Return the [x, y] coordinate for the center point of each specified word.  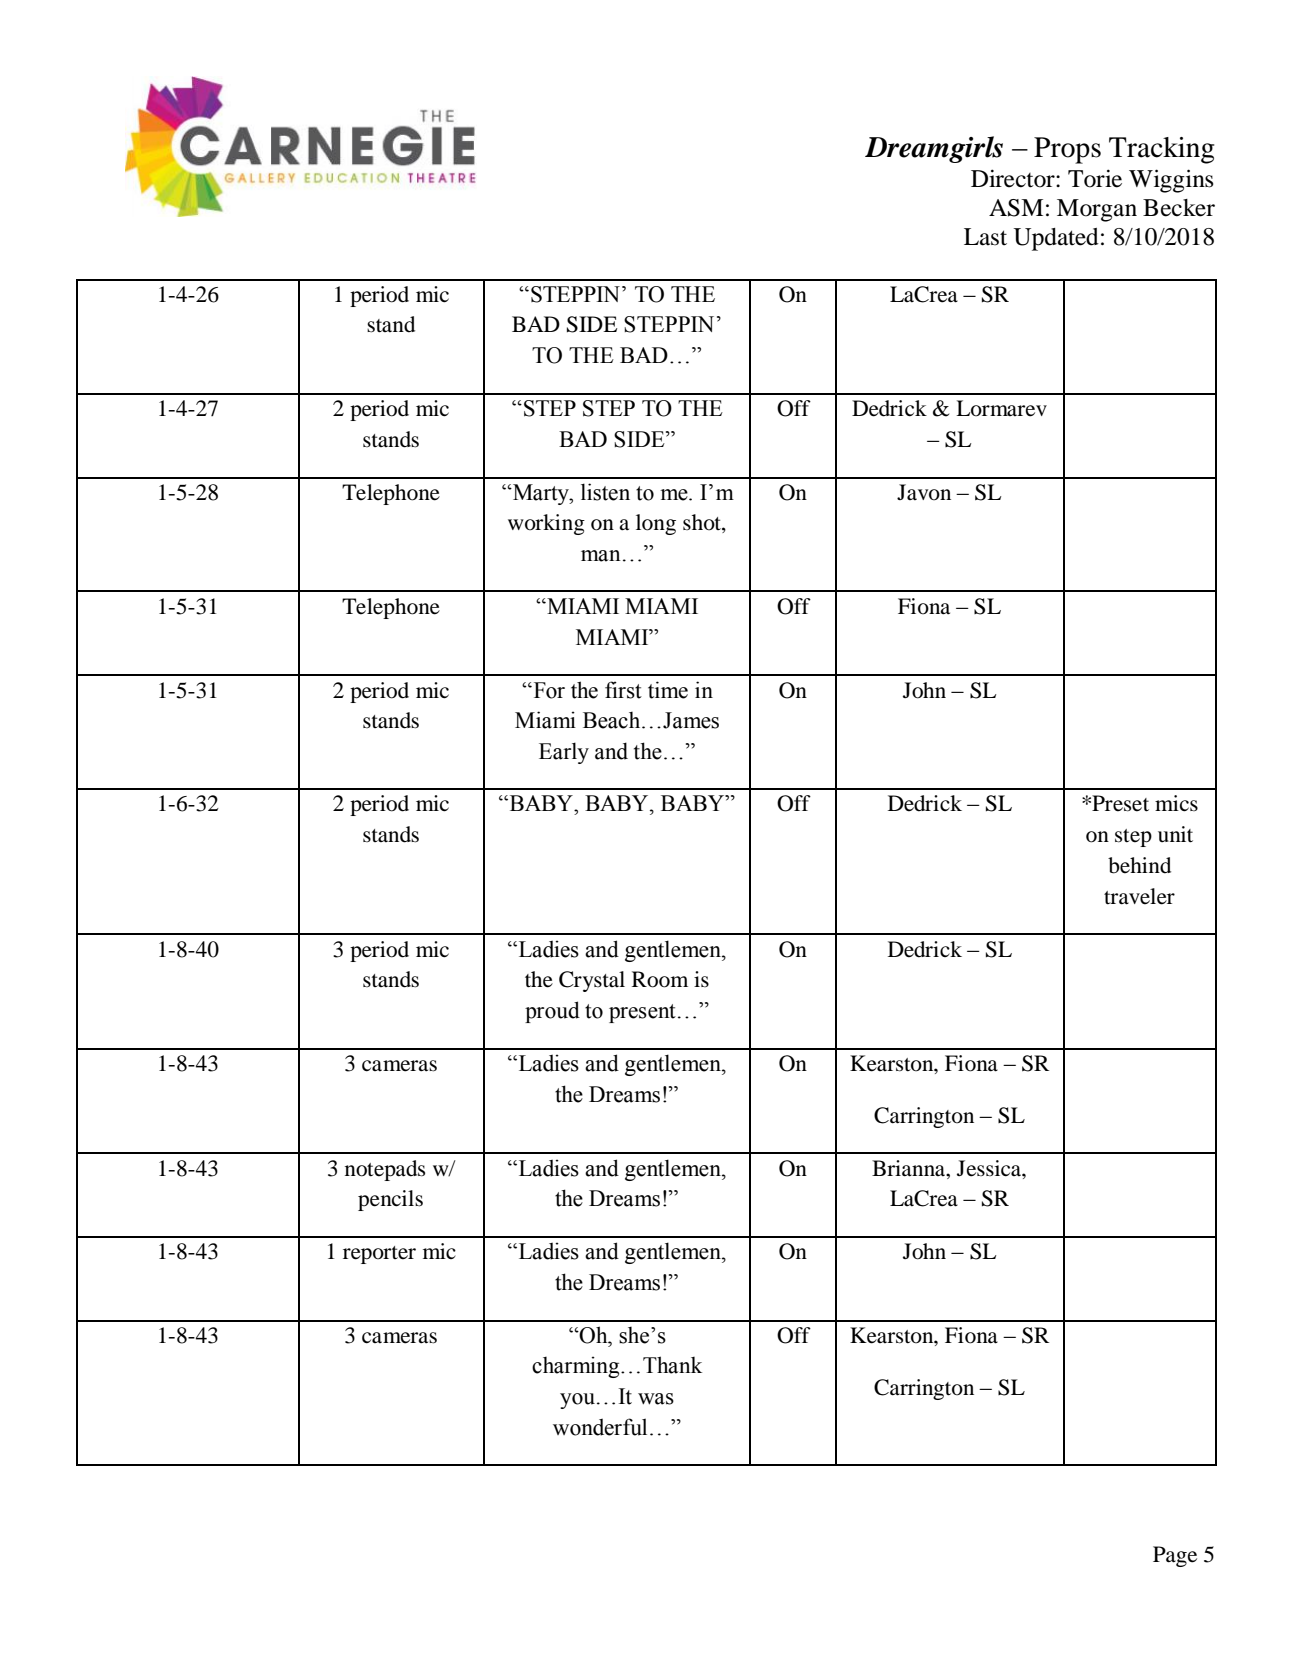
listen [605, 492]
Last [985, 237]
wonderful [600, 1427]
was [656, 1399]
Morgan [1097, 210]
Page [1175, 1556]
